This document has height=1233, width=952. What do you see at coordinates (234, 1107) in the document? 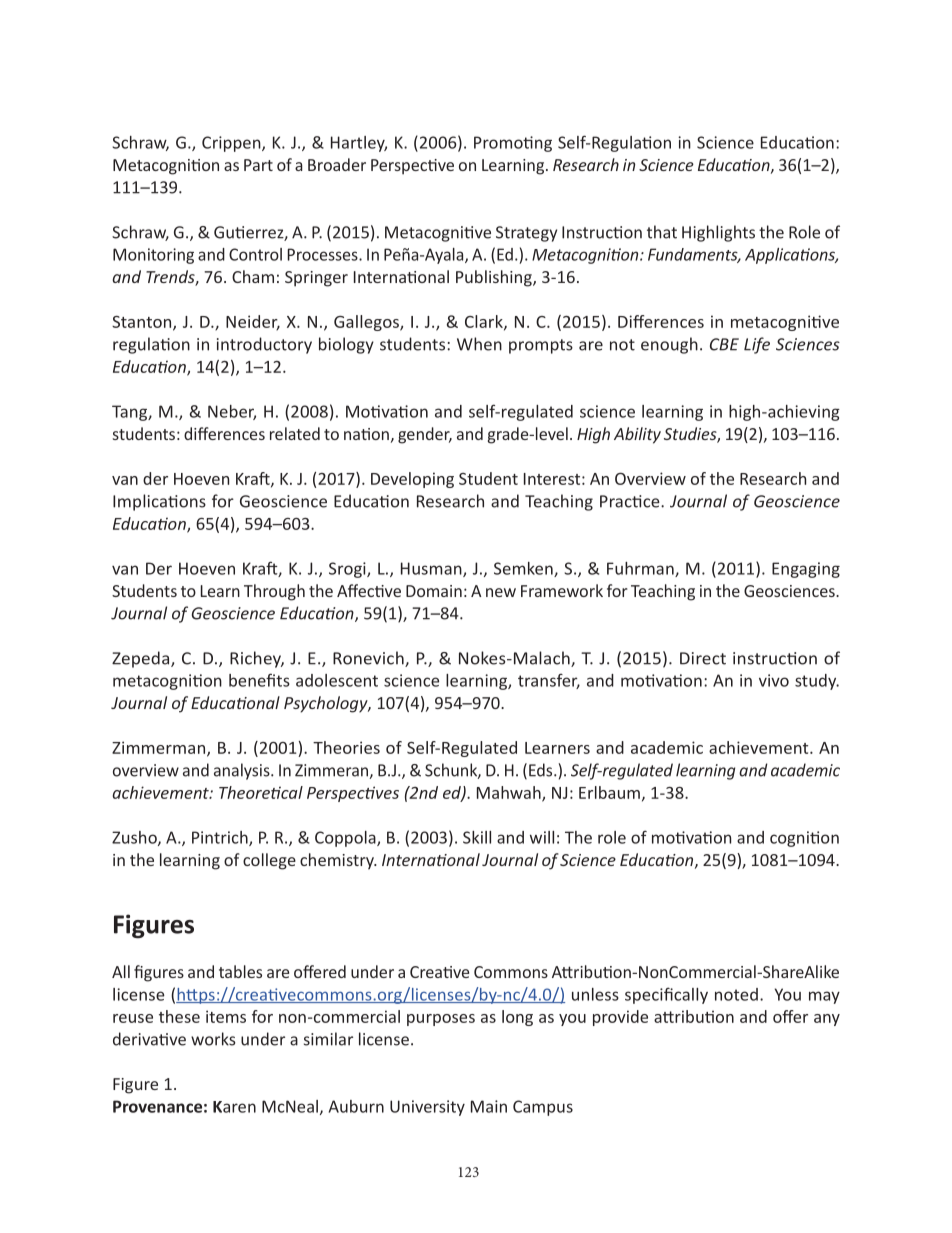
I see `Karen` at bounding box center [234, 1107].
